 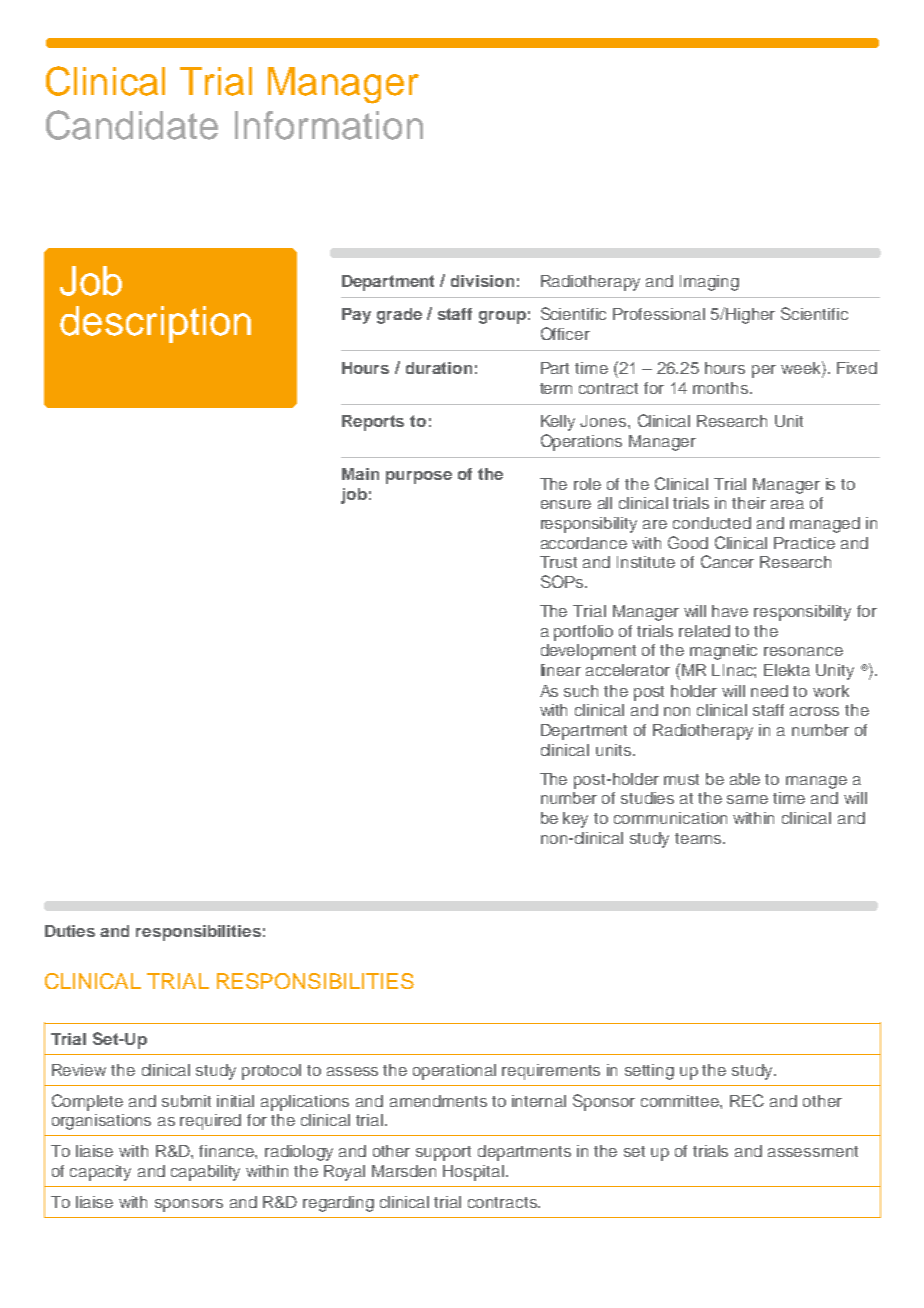 What do you see at coordinates (70, 931) in the screenshot?
I see `Duties` at bounding box center [70, 931].
